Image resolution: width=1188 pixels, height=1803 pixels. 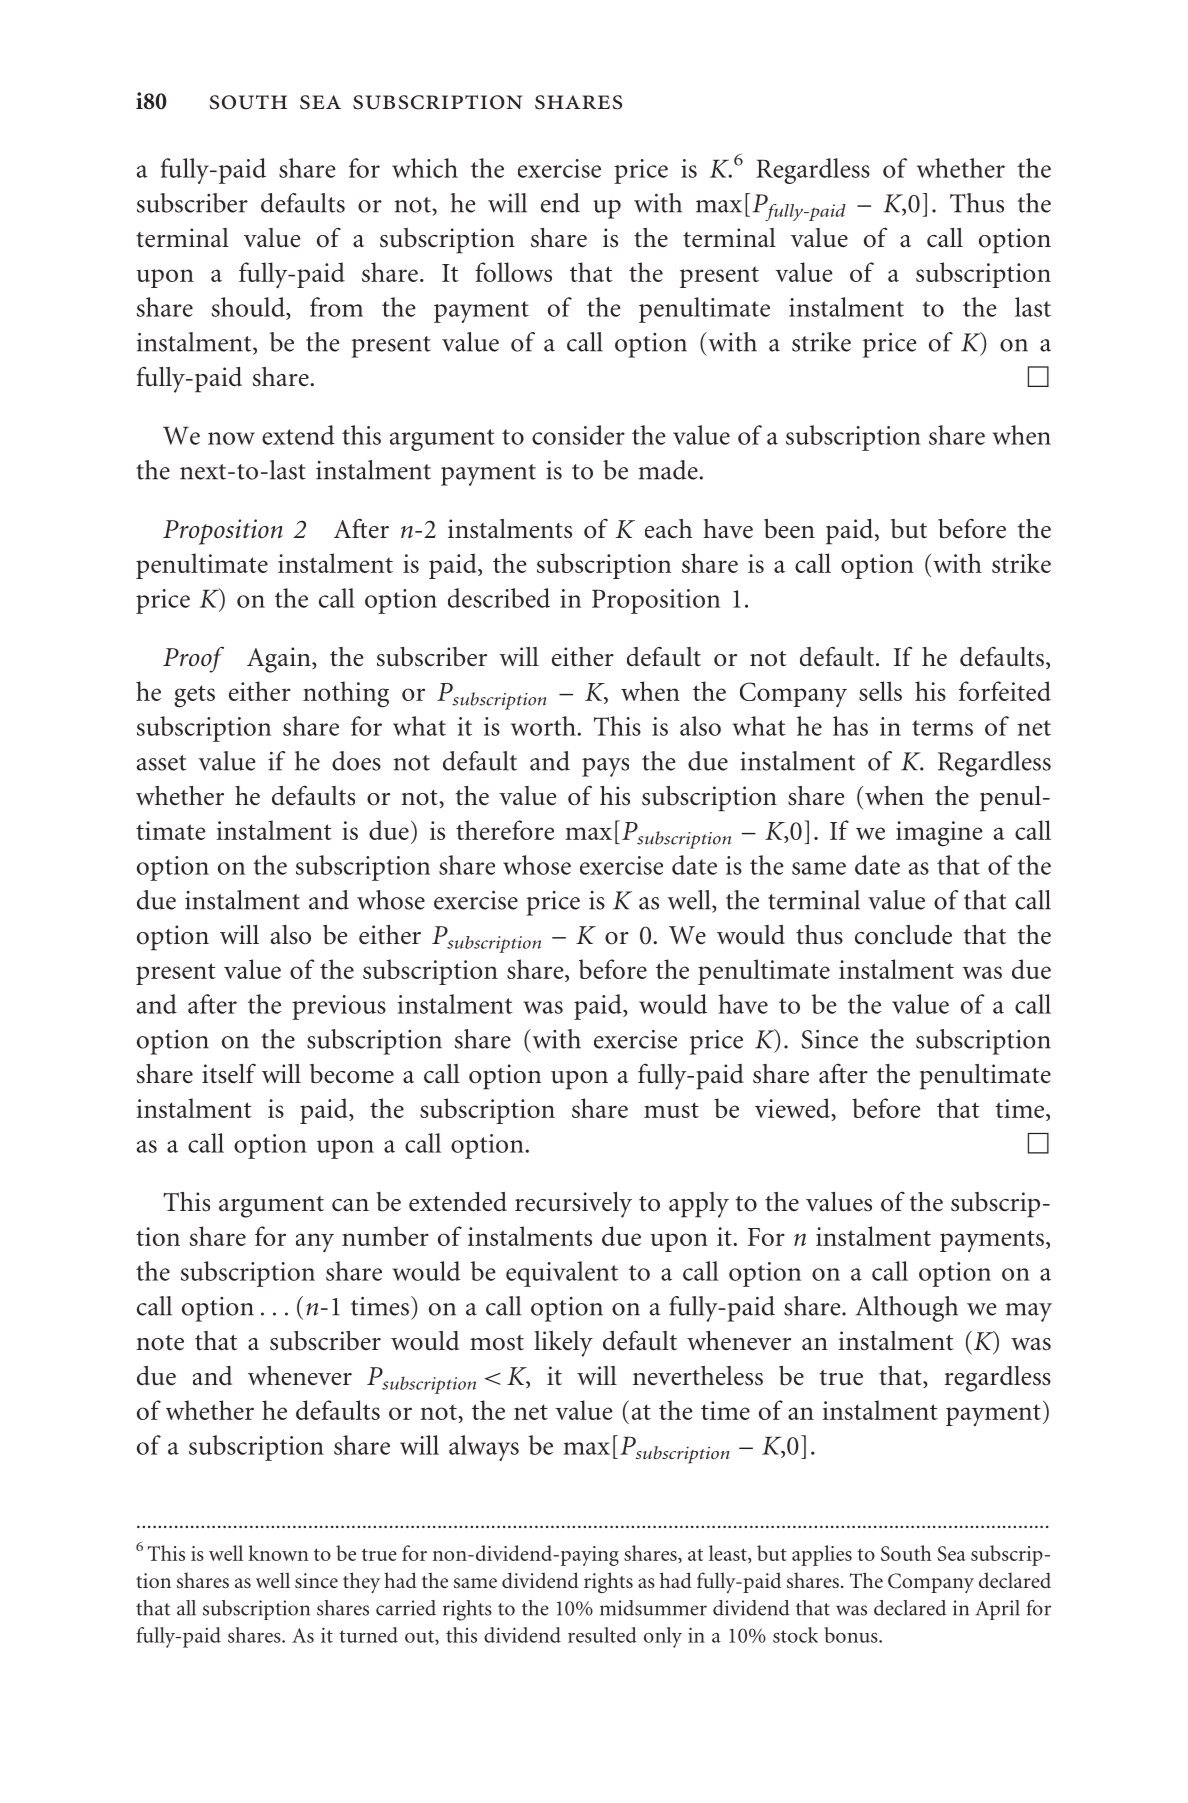 I want to click on April, so click(x=997, y=1610).
